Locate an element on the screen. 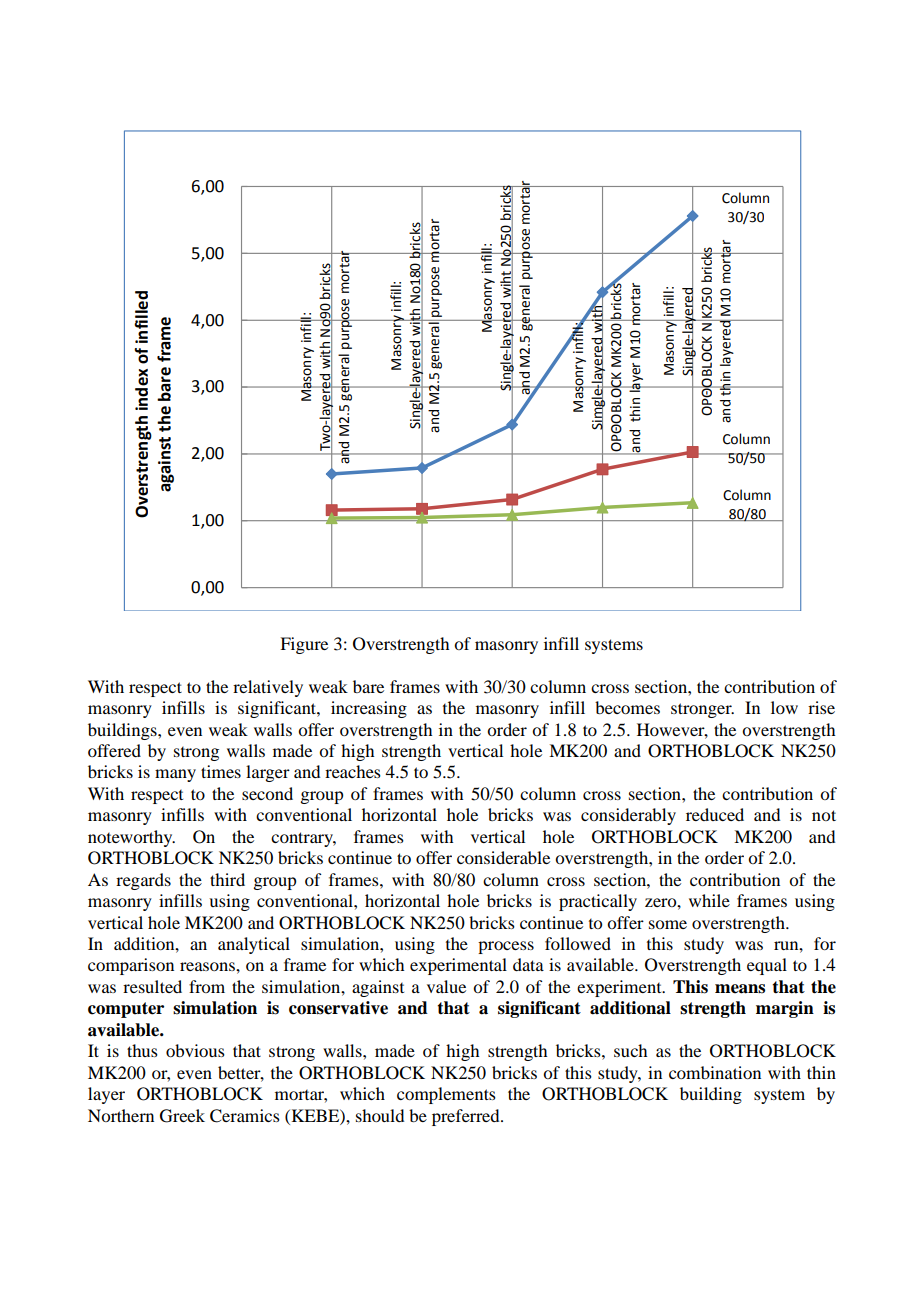 This screenshot has height=1308, width=924. complements is located at coordinates (446, 1095).
